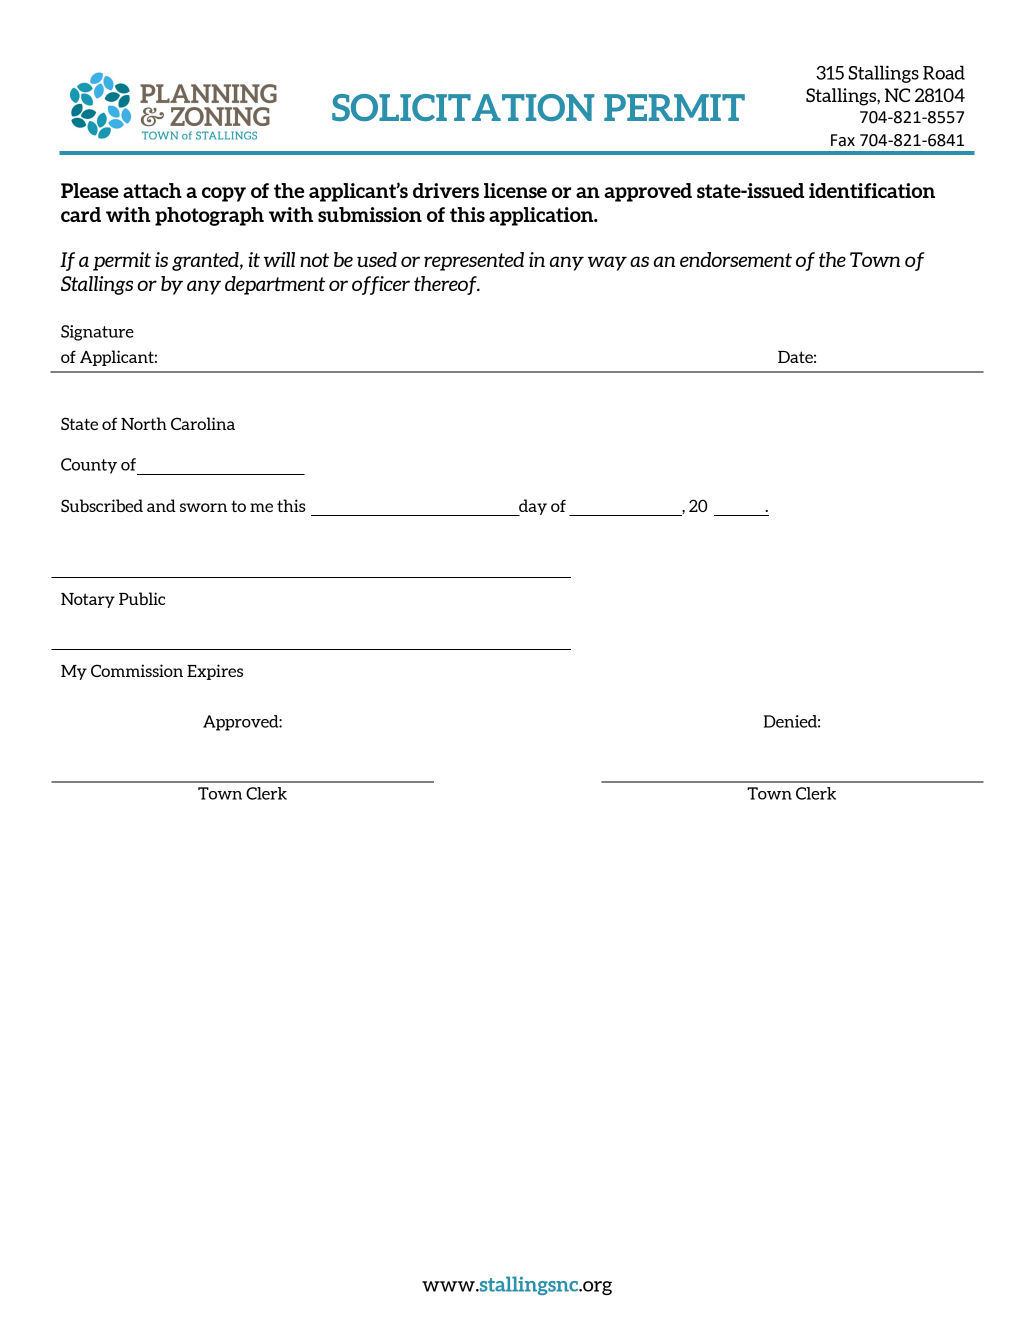 The height and width of the page is (1340, 1035). I want to click on endorsement, so click(736, 259).
